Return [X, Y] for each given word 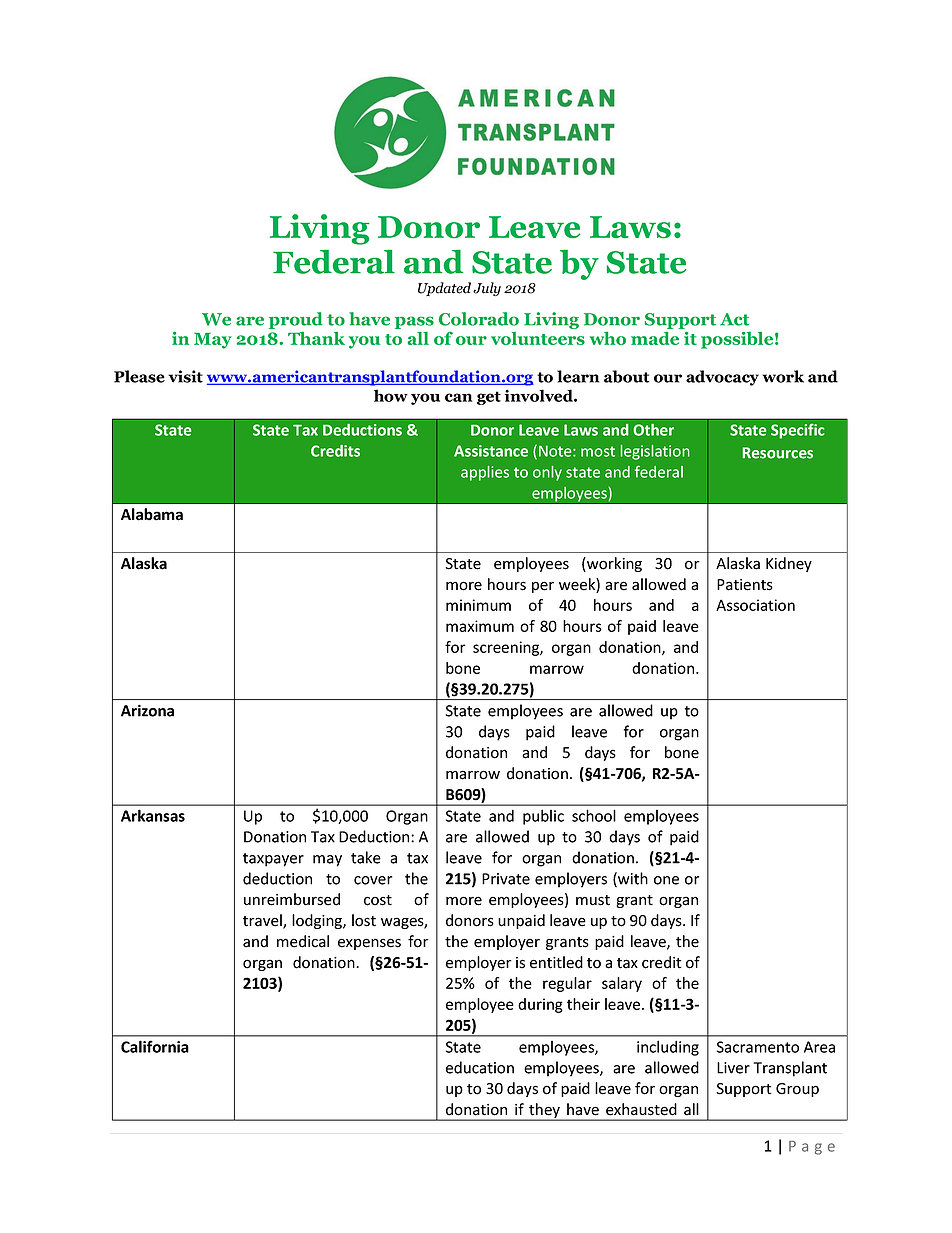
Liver [733, 1068]
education [480, 1067]
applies [485, 473]
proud [296, 320]
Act [734, 319]
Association [755, 605]
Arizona [147, 710]
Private [506, 879]
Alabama [152, 514]
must [593, 900]
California [155, 1046]
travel [263, 921]
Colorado [479, 319]
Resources [777, 453]
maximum [480, 626]
